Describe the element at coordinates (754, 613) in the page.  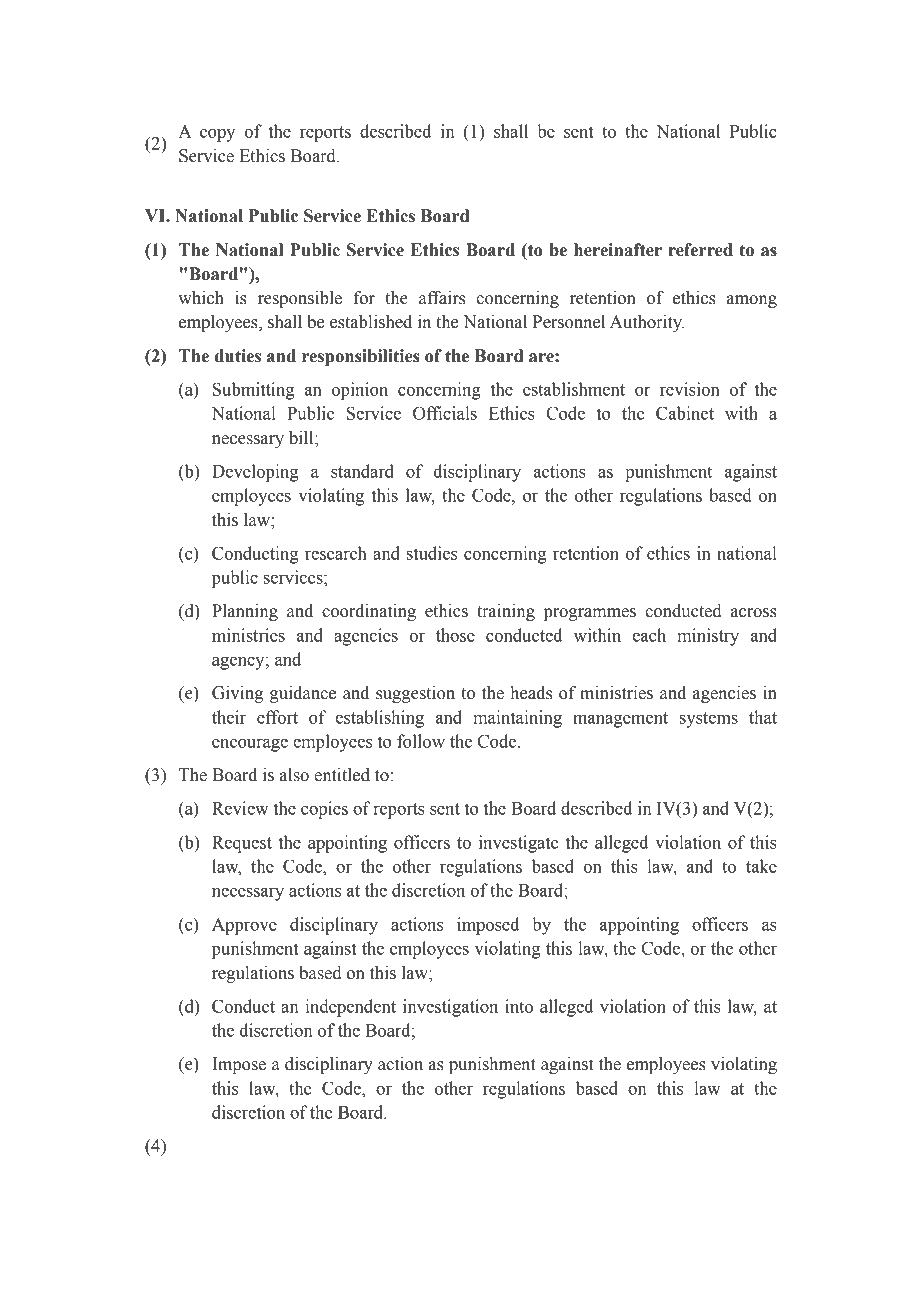
I see `across` at that location.
